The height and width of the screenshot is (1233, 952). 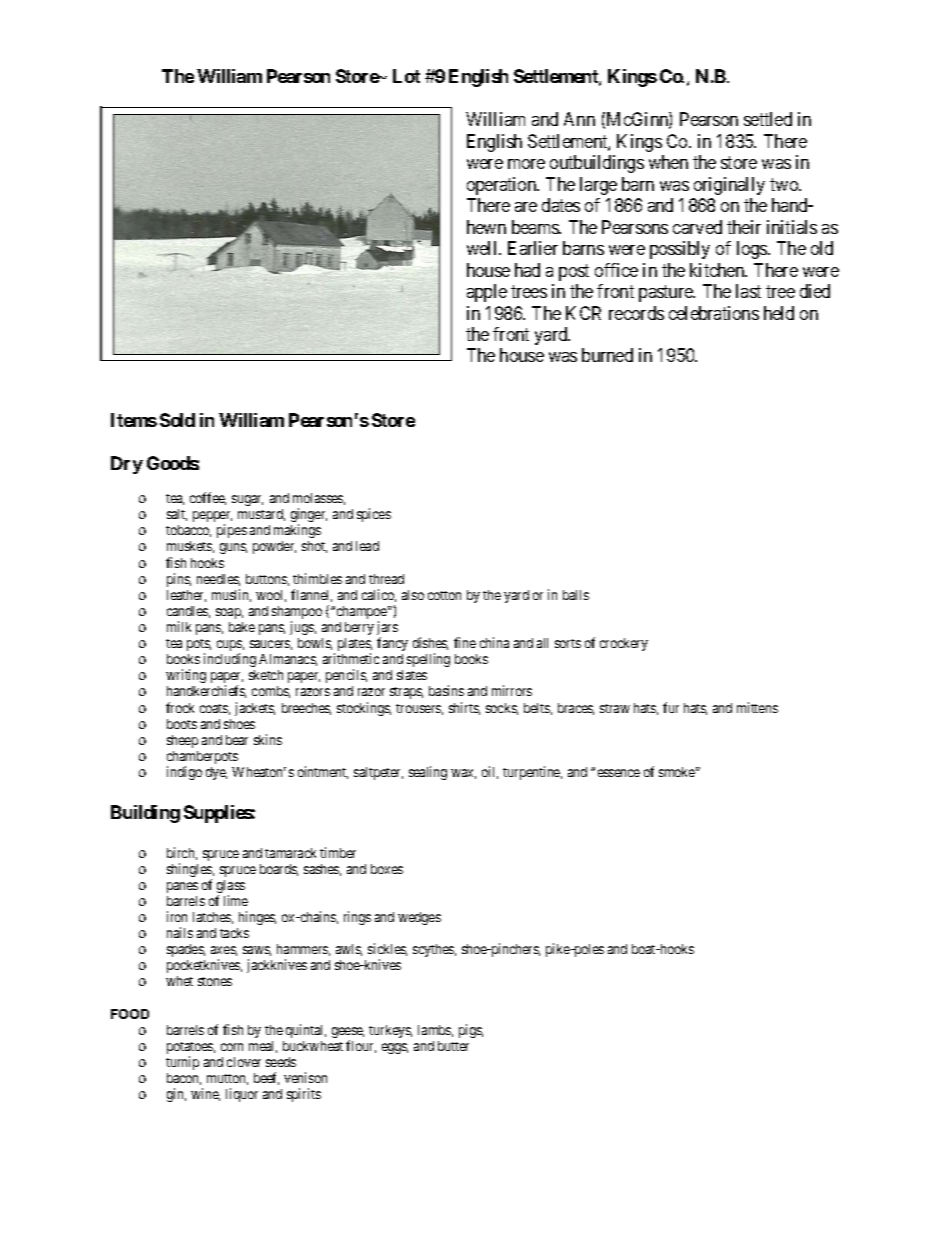 What do you see at coordinates (471, 1031) in the screenshot?
I see `pigs` at bounding box center [471, 1031].
